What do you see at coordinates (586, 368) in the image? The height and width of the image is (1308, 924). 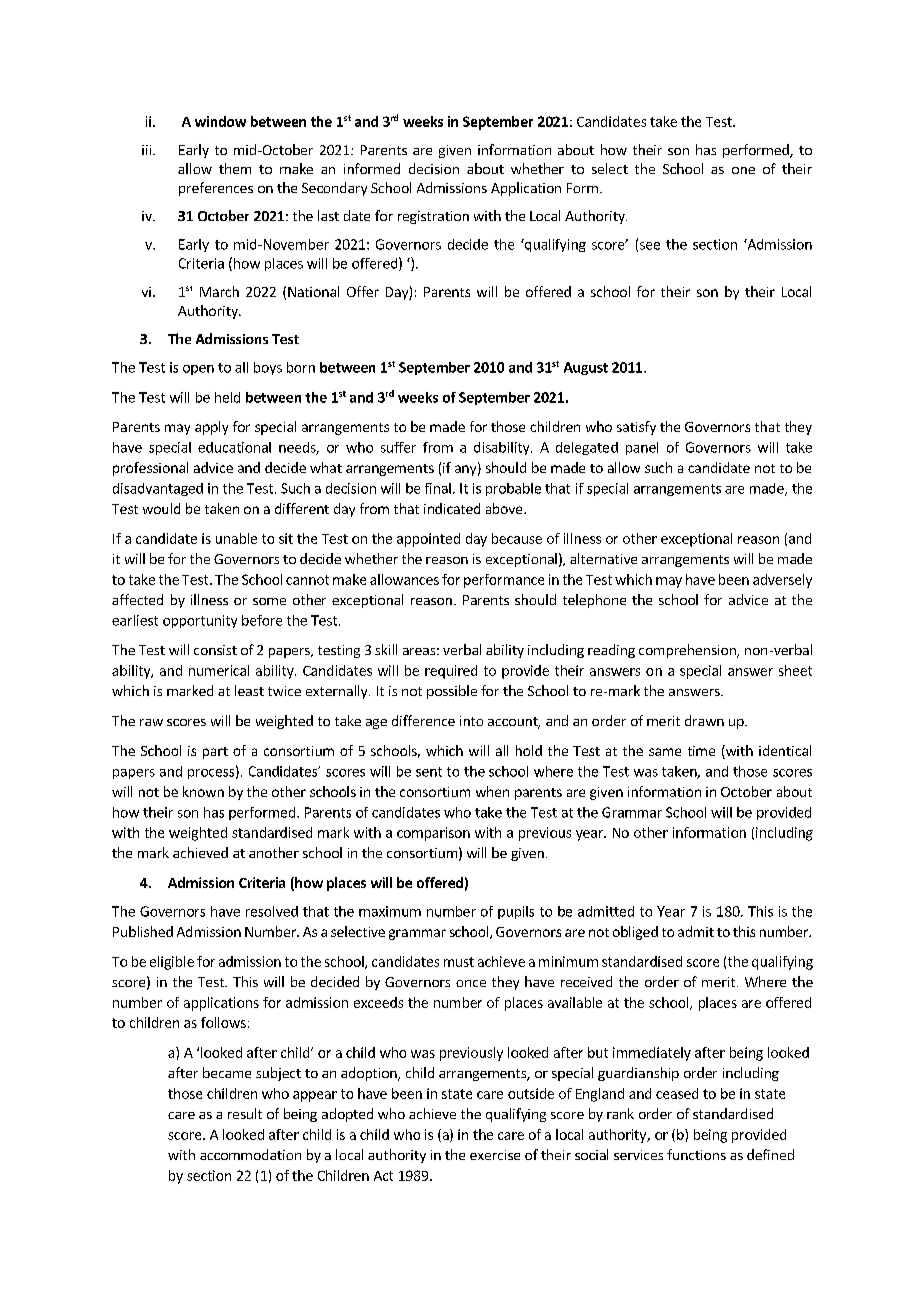 I see `August` at bounding box center [586, 368].
